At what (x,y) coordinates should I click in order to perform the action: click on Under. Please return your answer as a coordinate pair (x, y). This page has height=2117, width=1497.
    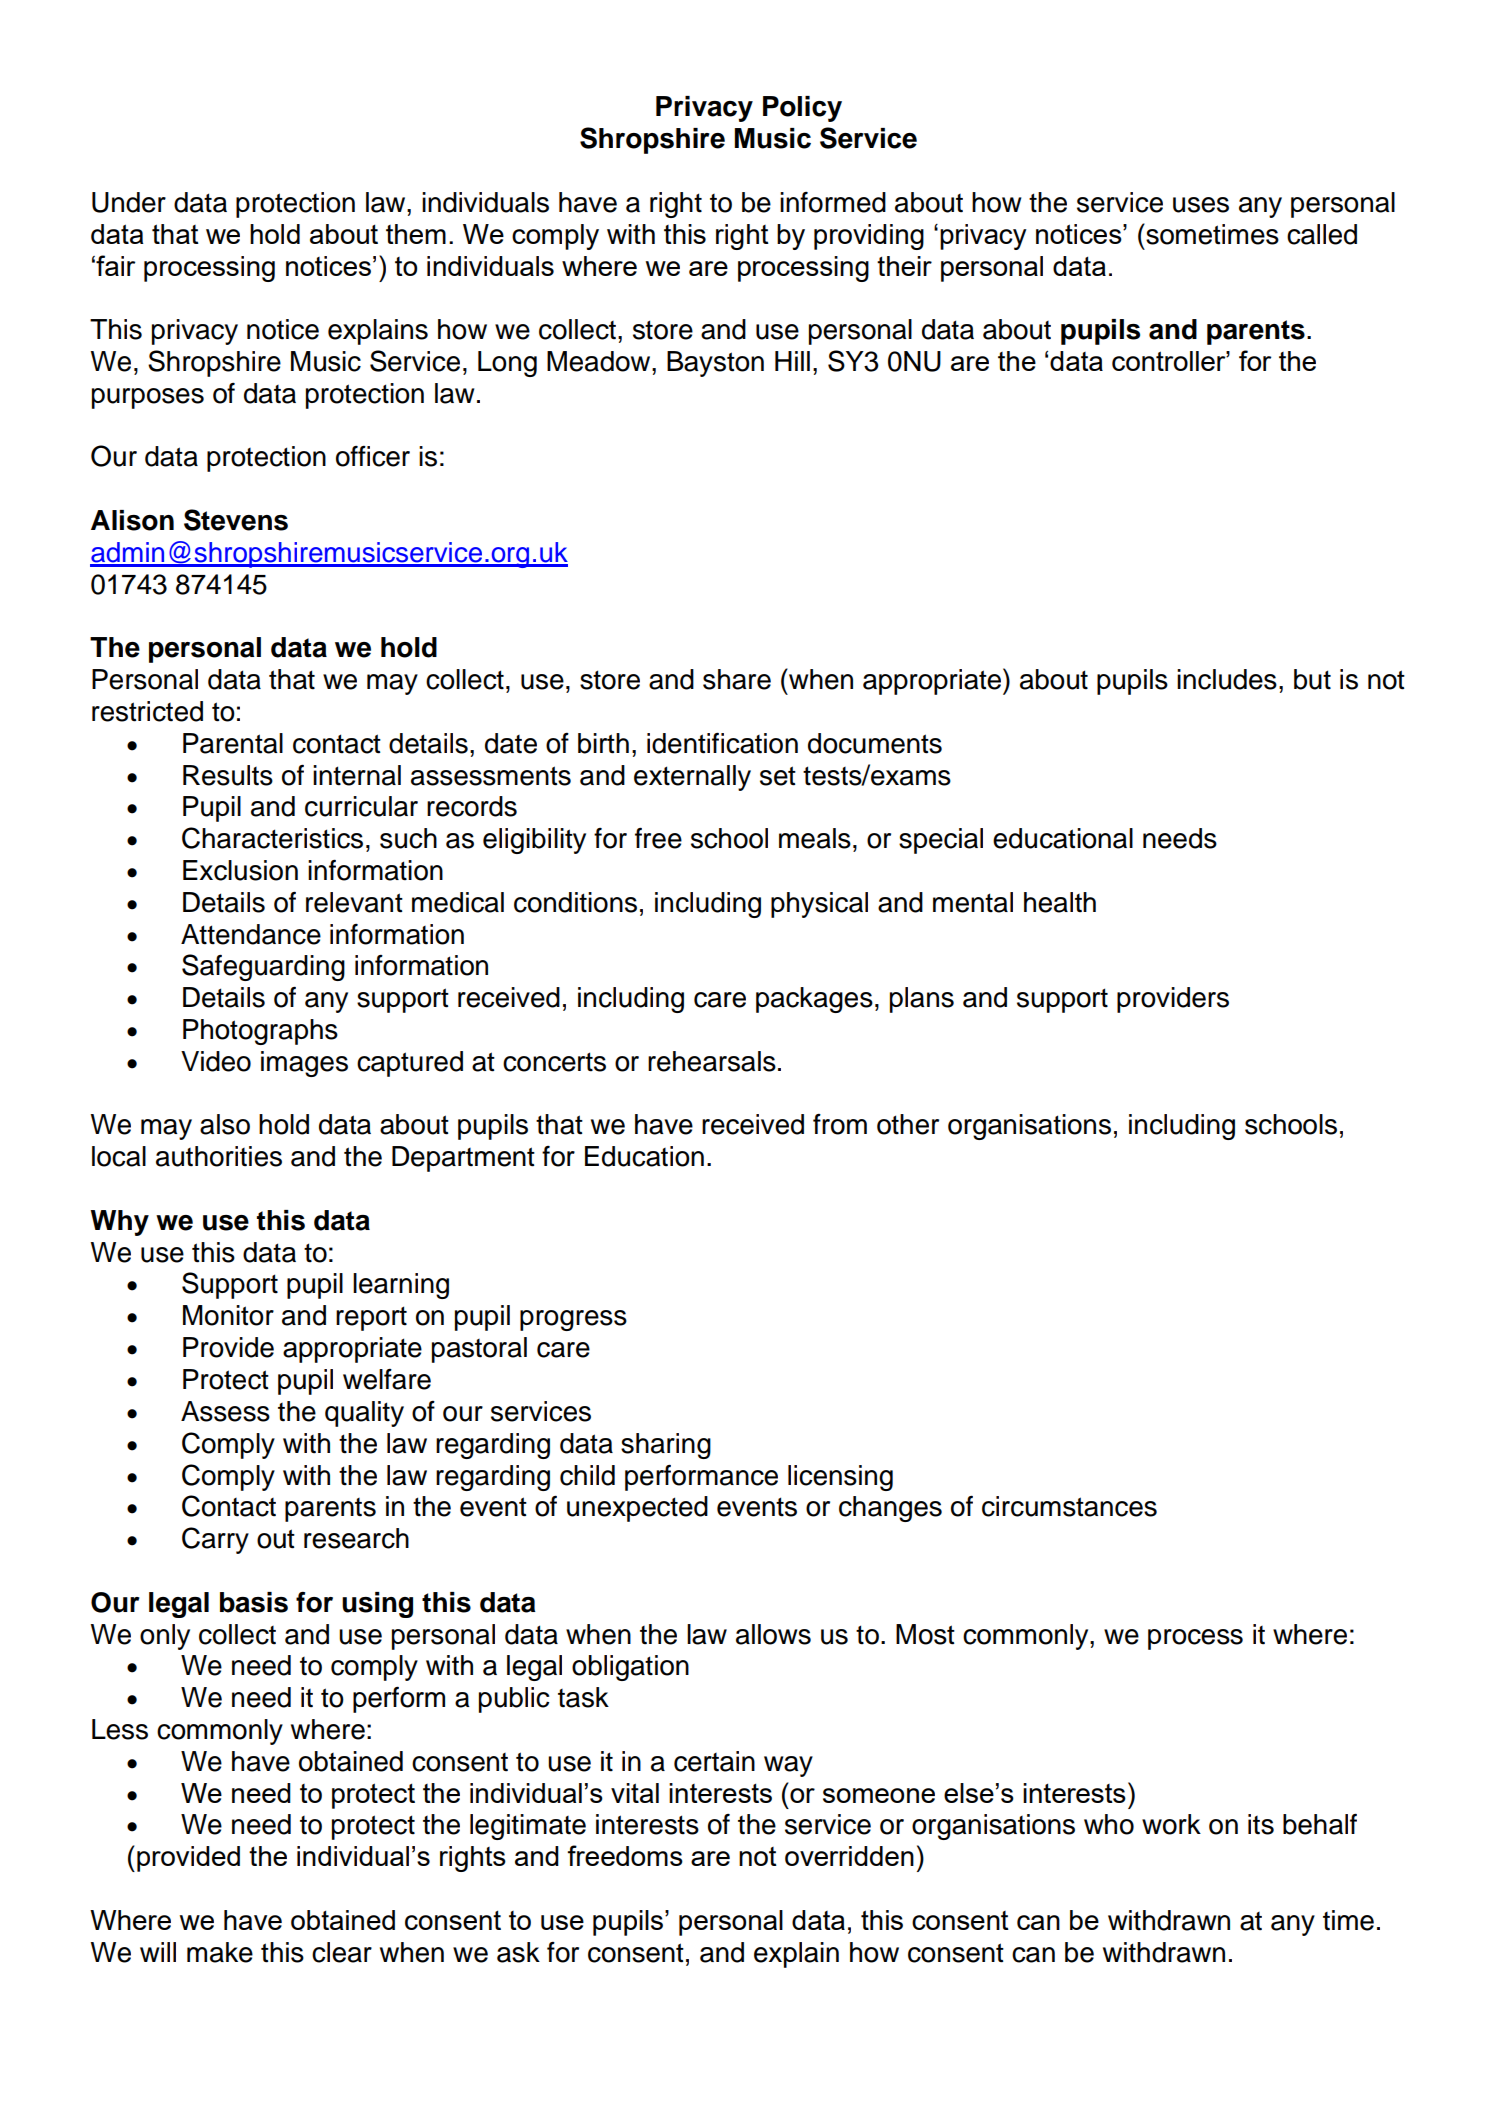
    Looking at the image, I should click on (129, 202).
